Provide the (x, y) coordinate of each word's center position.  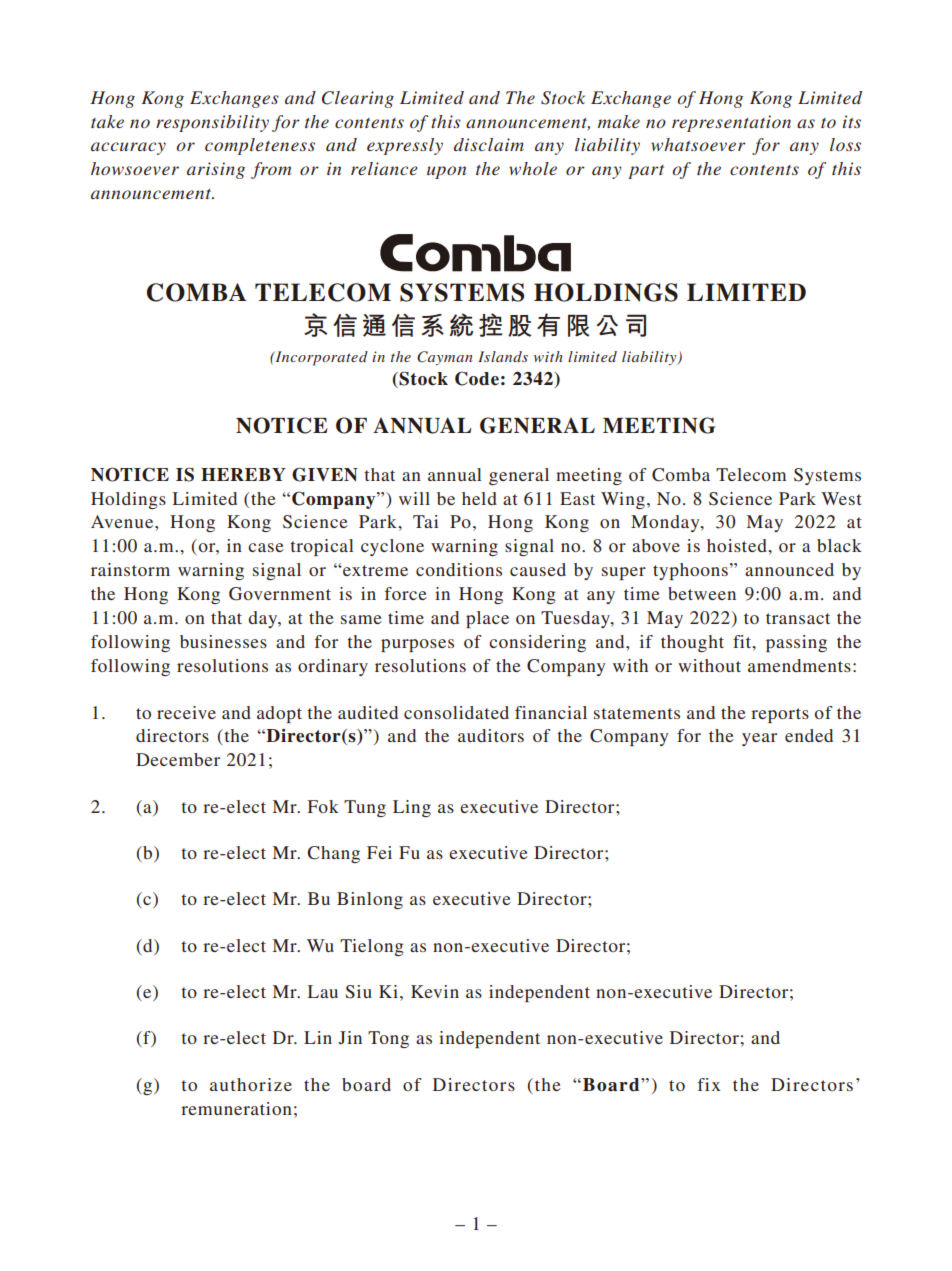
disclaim (489, 144)
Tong (388, 1039)
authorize (251, 1084)
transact (798, 618)
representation (731, 123)
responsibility (212, 123)
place (487, 619)
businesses (223, 641)
